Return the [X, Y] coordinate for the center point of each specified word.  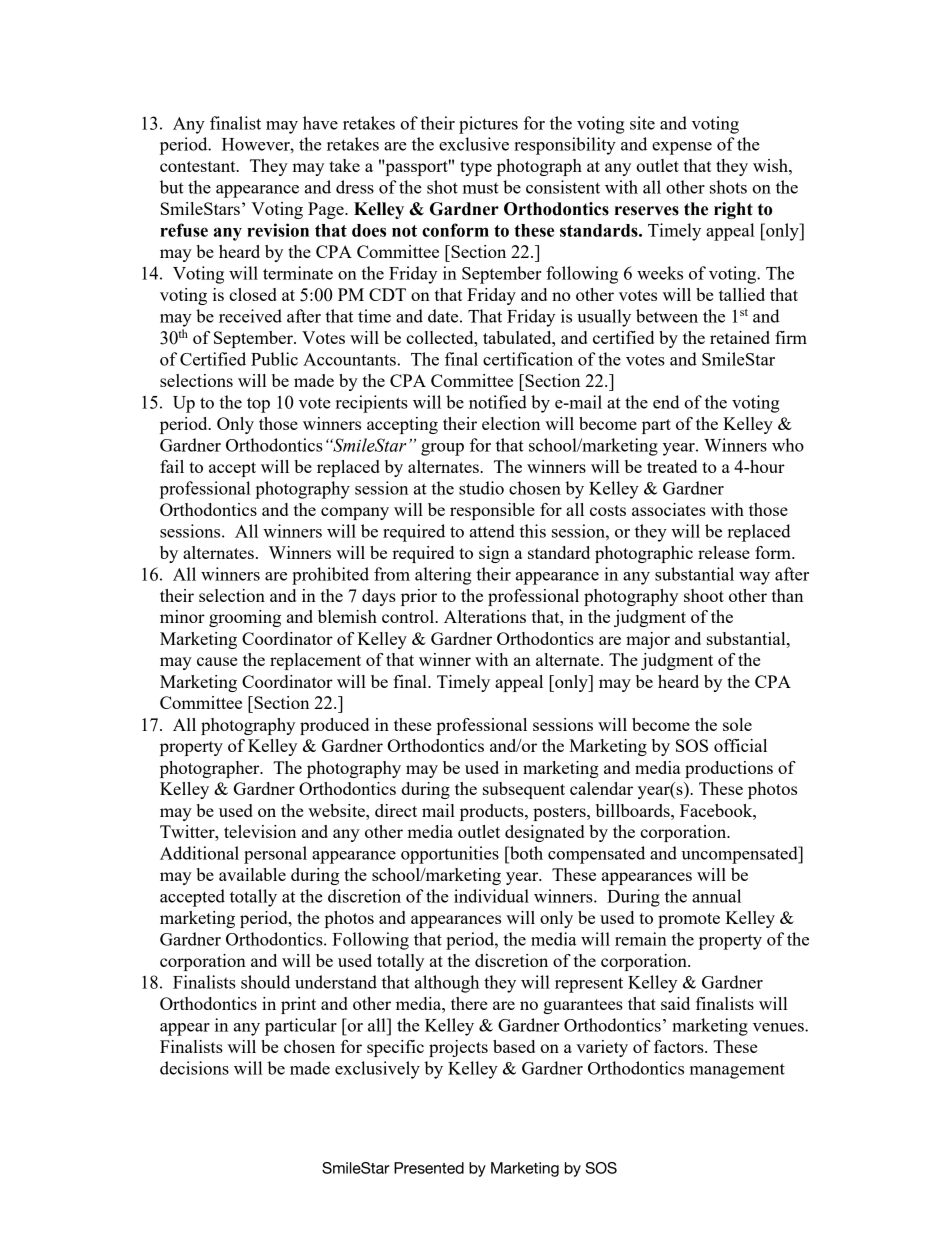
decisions [194, 1068]
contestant [199, 166]
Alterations [485, 616]
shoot [704, 595]
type [476, 168]
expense [682, 148]
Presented [429, 1168]
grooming [245, 618]
